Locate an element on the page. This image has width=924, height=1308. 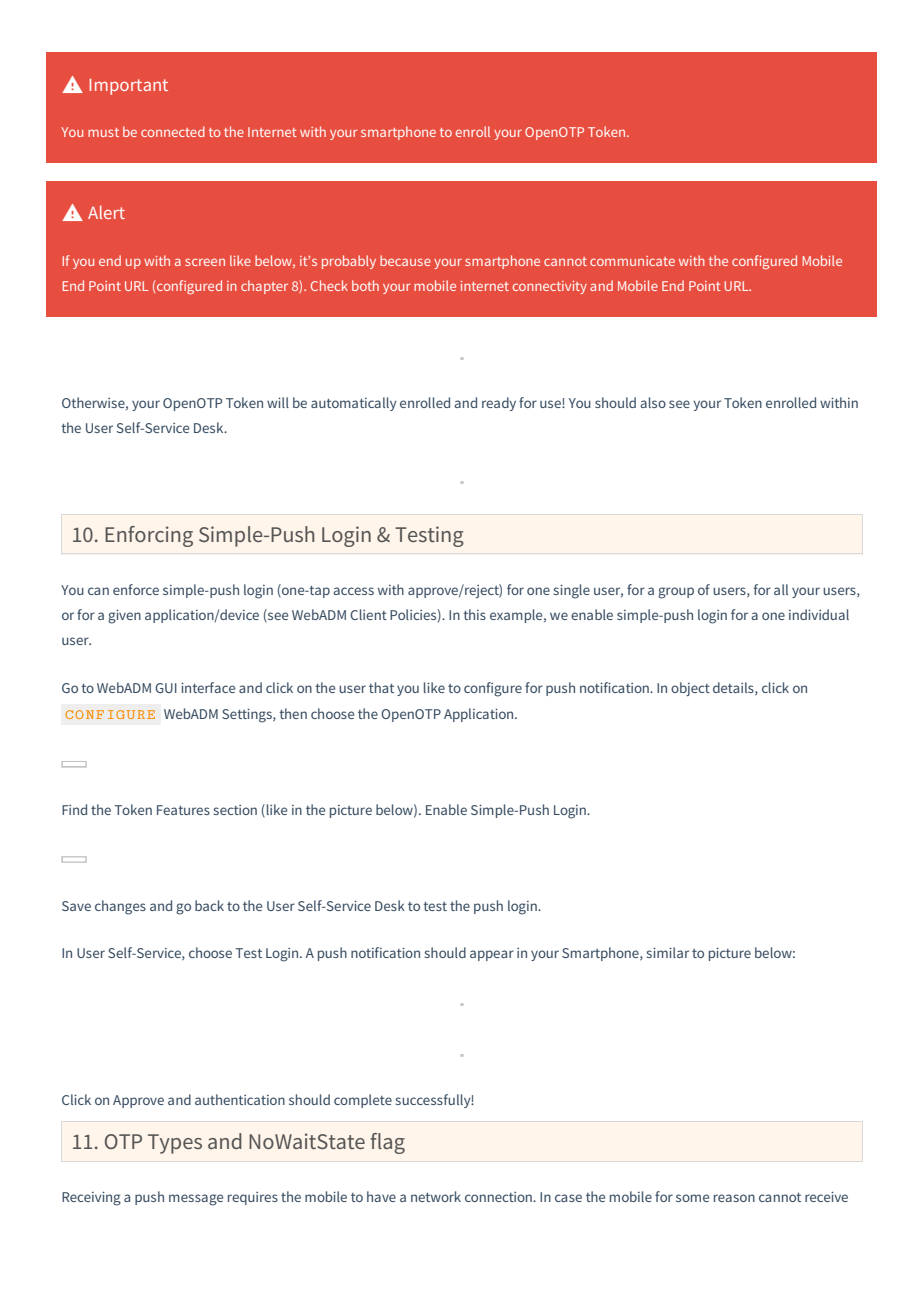
object is located at coordinates (690, 689).
